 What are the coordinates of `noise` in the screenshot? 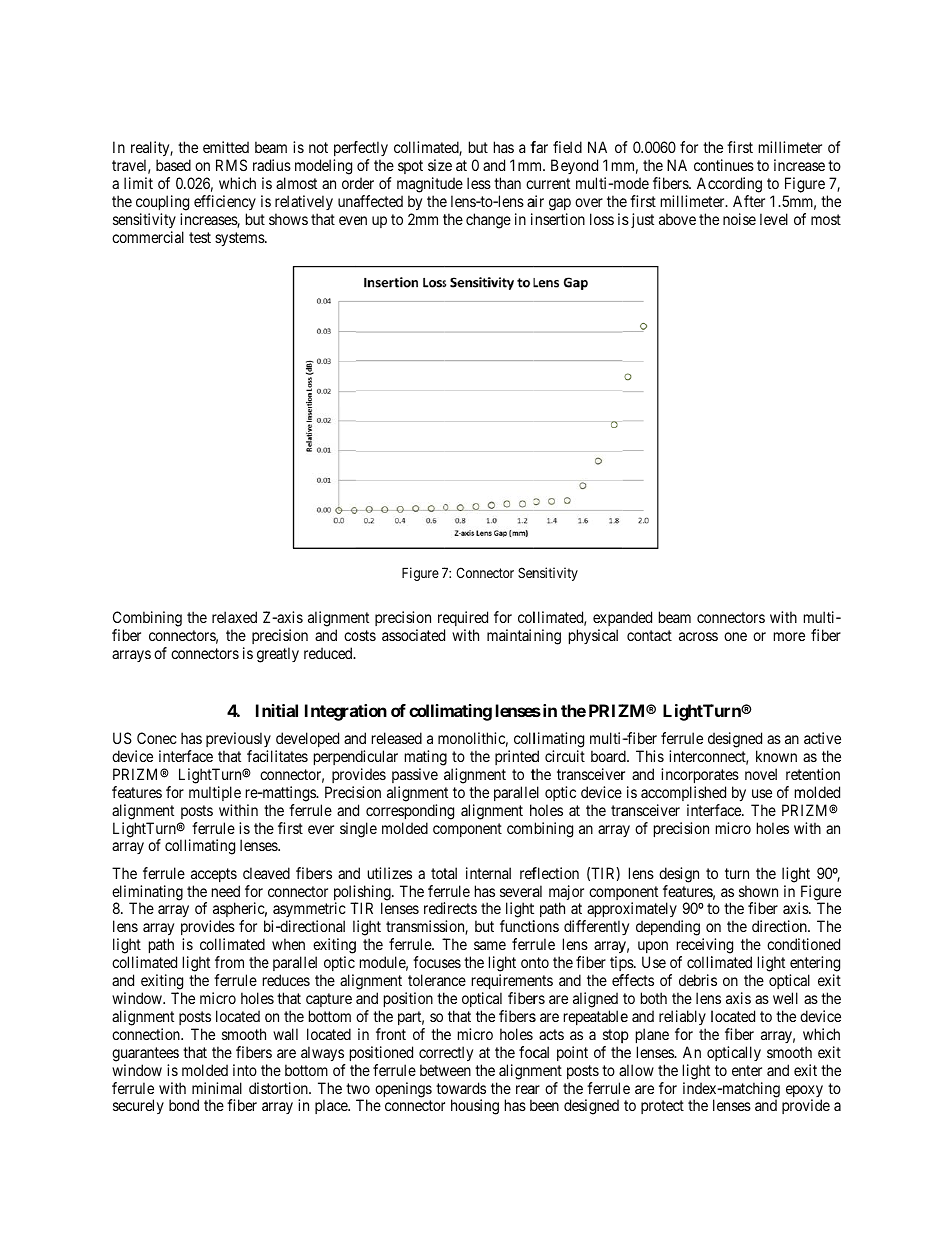 It's located at (739, 219).
